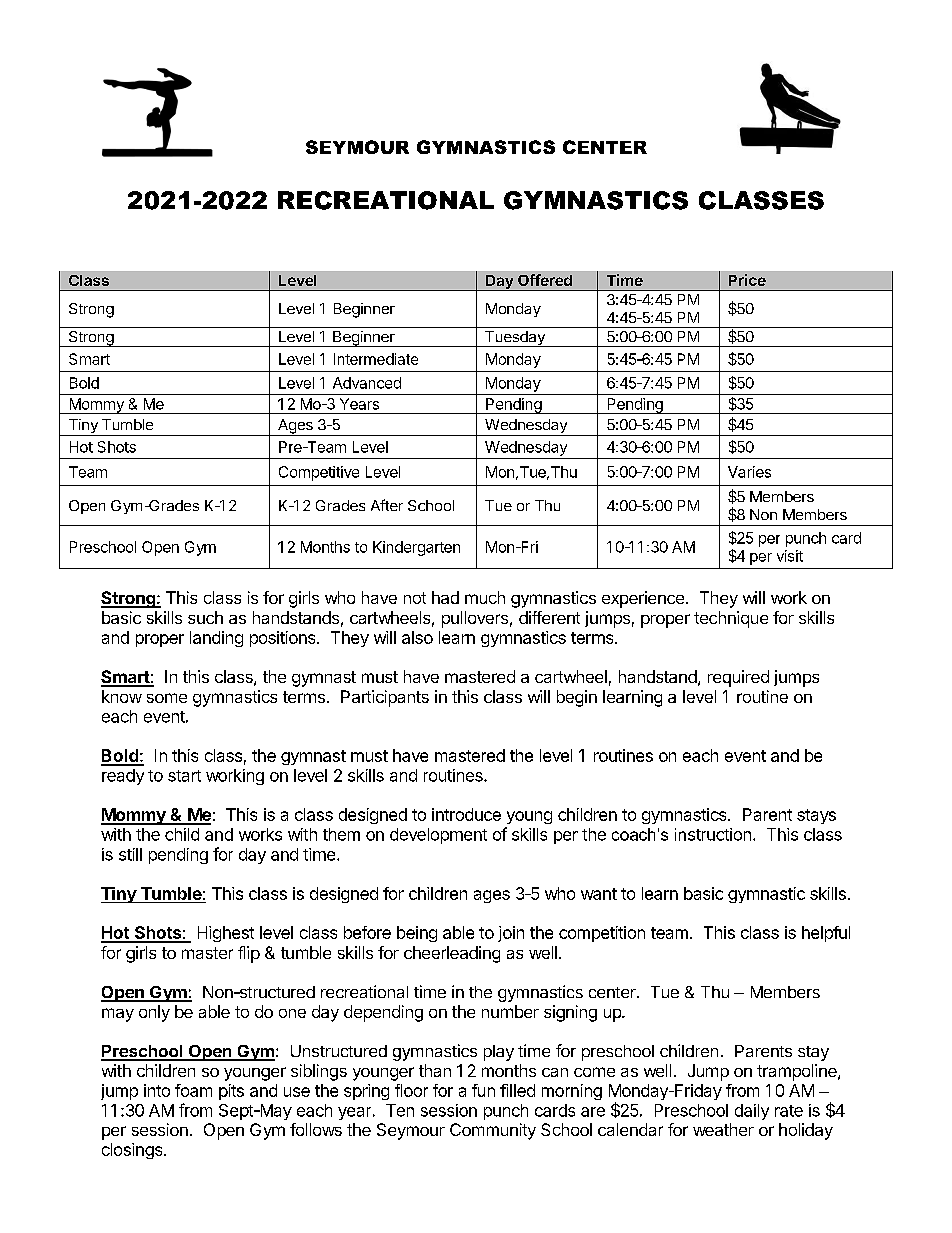 The width and height of the screenshot is (952, 1233). Describe the element at coordinates (738, 678) in the screenshot. I see `required` at that location.
